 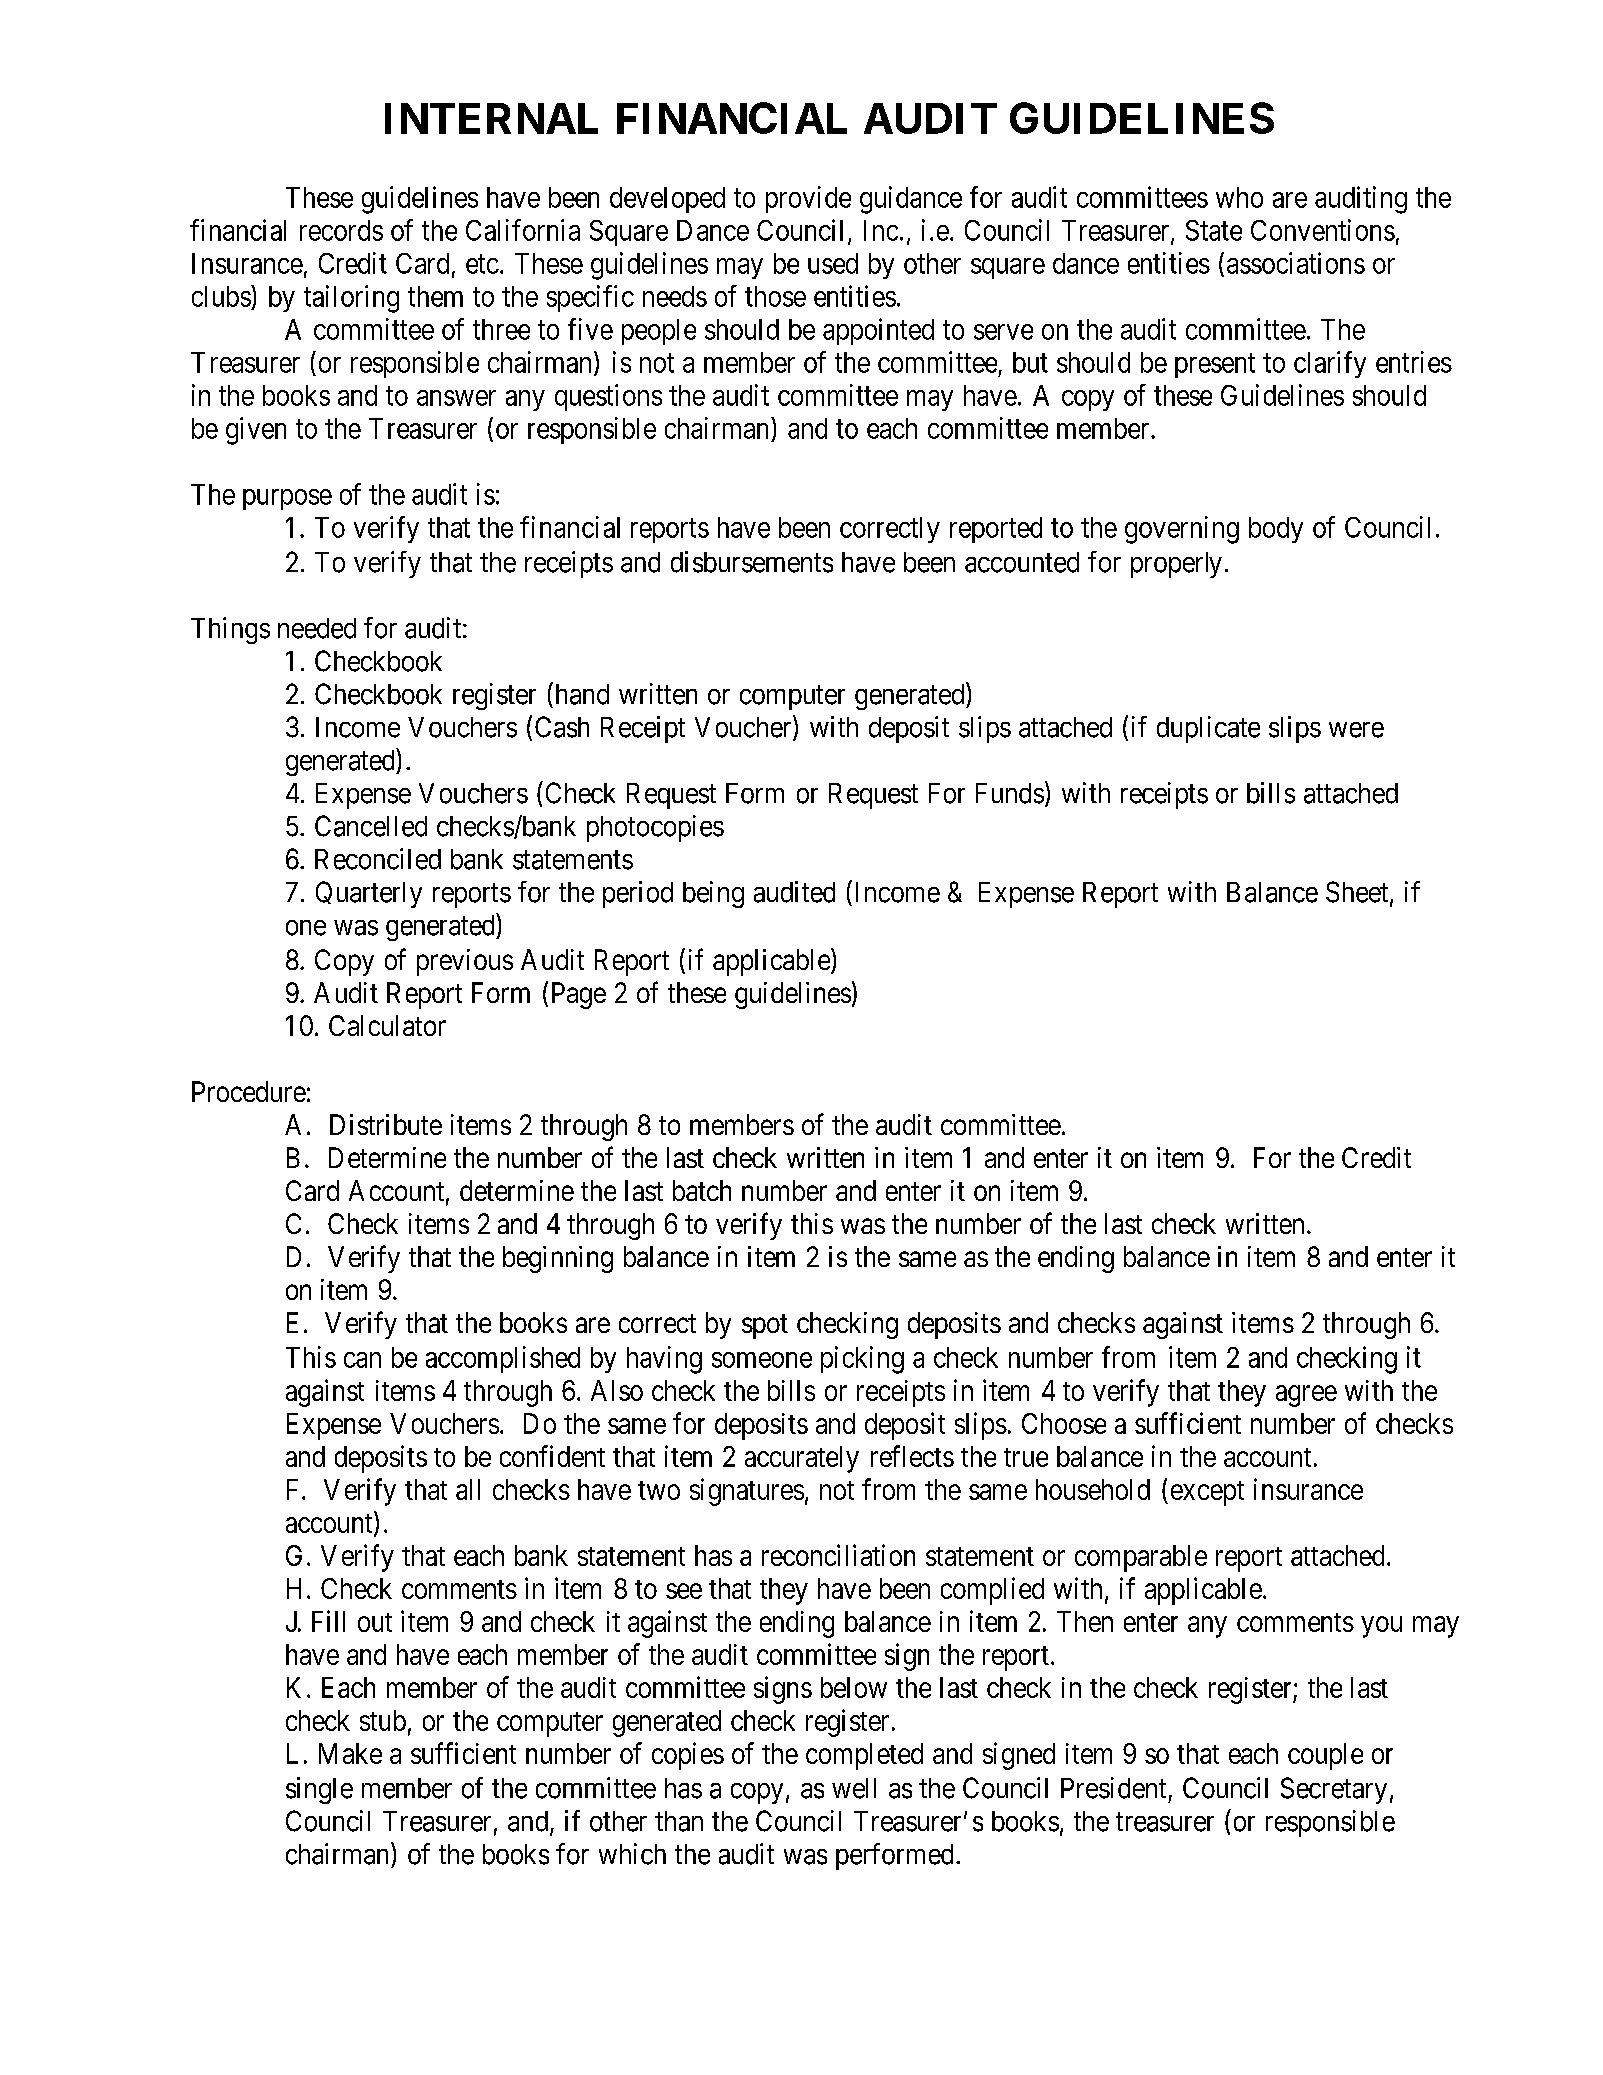 What do you see at coordinates (854, 1788) in the screenshot?
I see `well` at bounding box center [854, 1788].
